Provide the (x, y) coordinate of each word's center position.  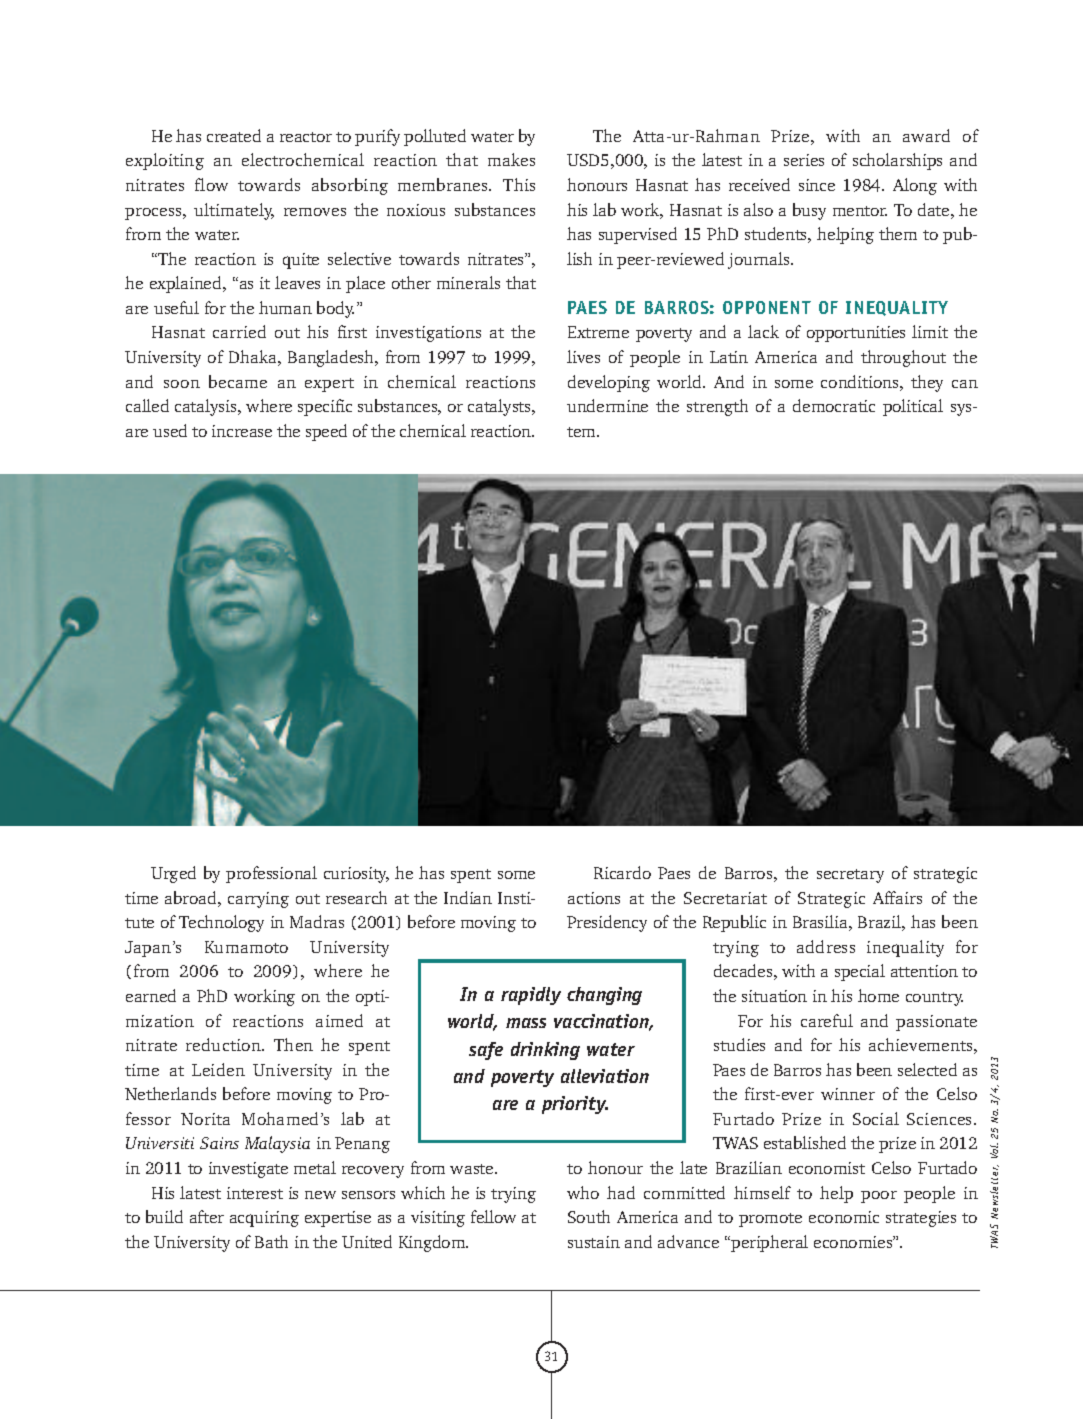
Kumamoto (246, 947)
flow (211, 184)
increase (242, 431)
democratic (834, 405)
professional (271, 874)
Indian (468, 897)
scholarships (897, 161)
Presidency (607, 923)
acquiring (264, 1219)
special (860, 972)
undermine (607, 405)
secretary (850, 876)
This (519, 184)
